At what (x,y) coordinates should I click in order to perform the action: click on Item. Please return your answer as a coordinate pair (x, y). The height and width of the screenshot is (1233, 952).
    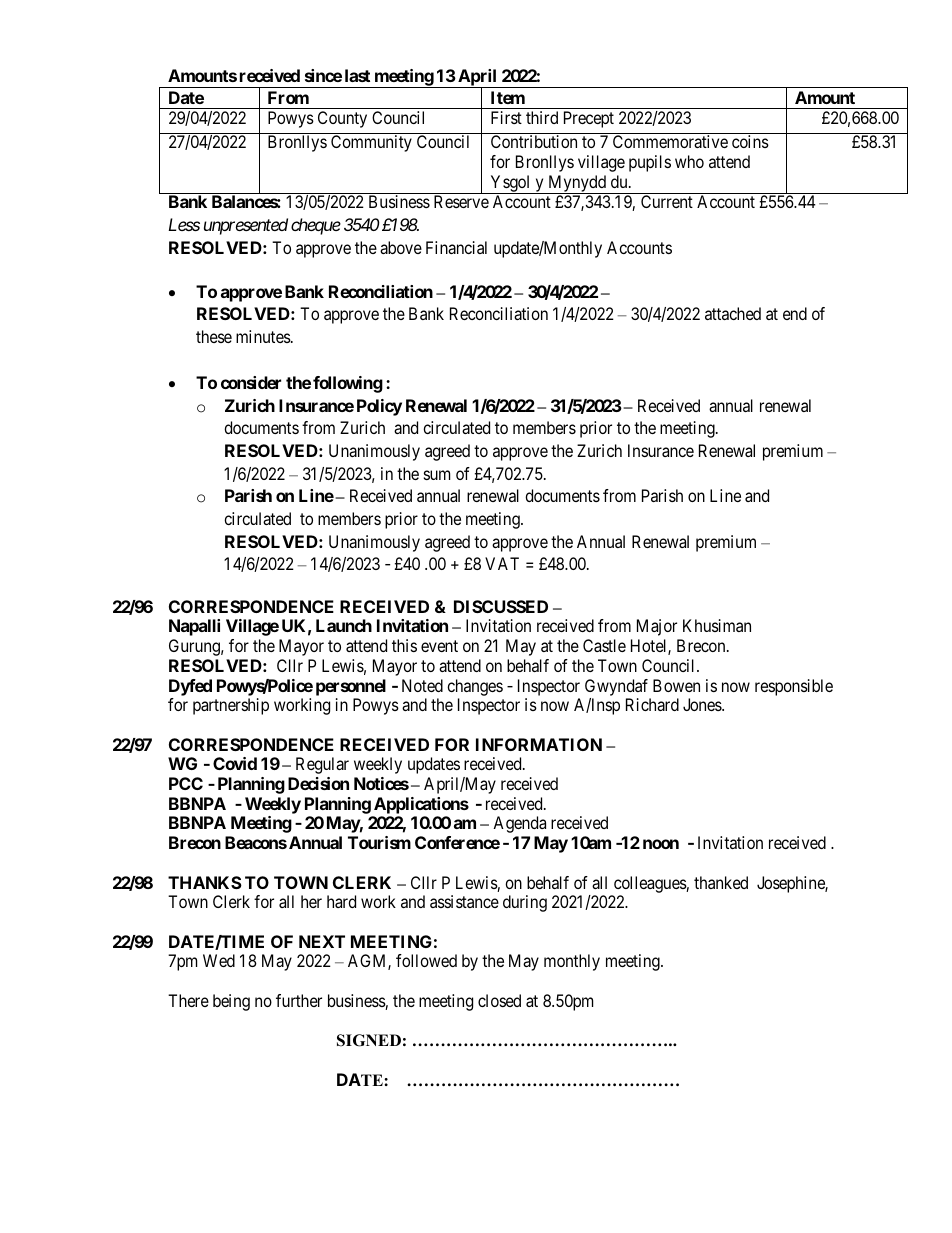
    Looking at the image, I should click on (508, 97).
